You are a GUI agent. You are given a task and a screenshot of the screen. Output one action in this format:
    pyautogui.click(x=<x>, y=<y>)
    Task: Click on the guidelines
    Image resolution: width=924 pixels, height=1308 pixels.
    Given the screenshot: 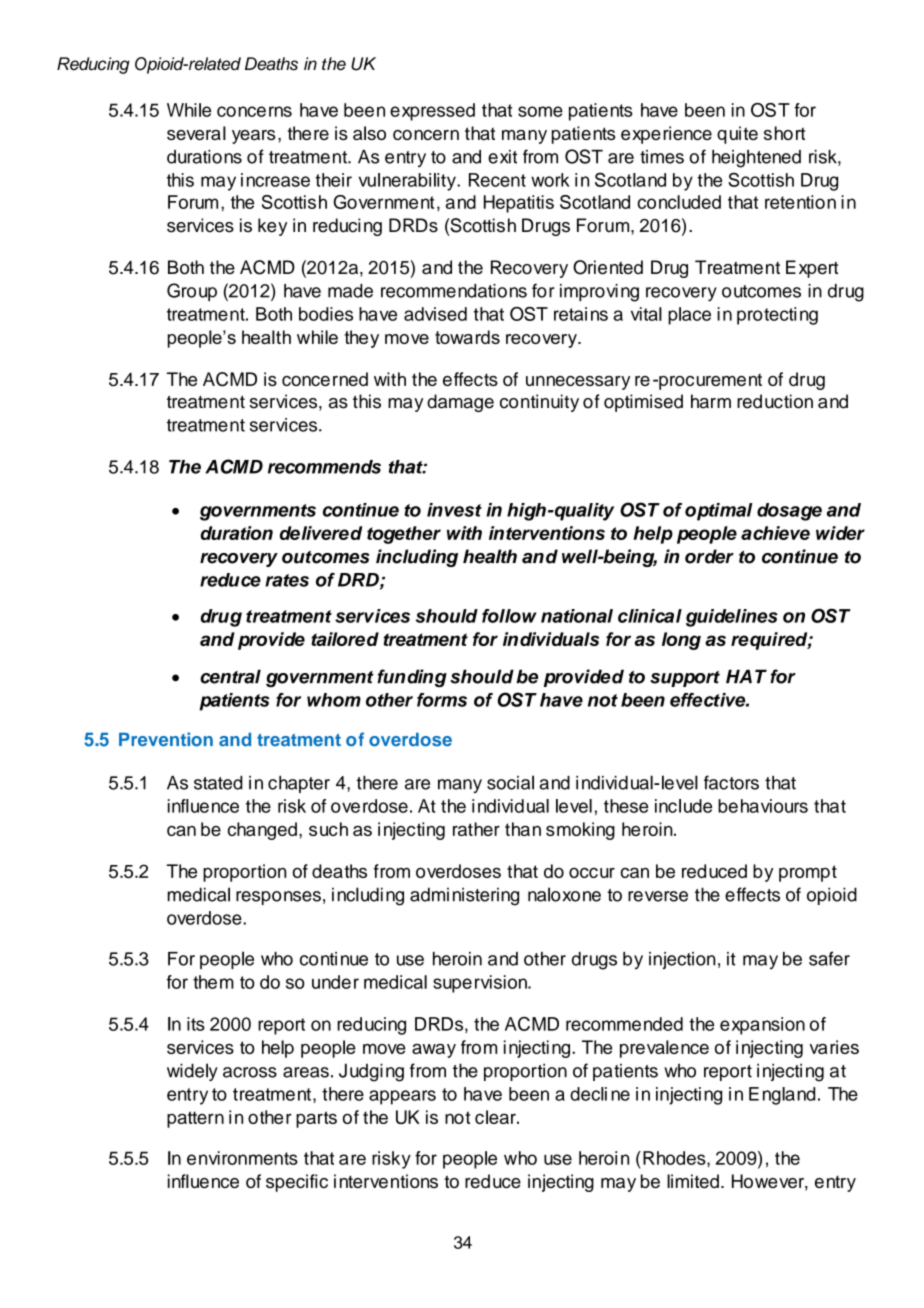 What is the action you would take?
    pyautogui.click(x=732, y=618)
